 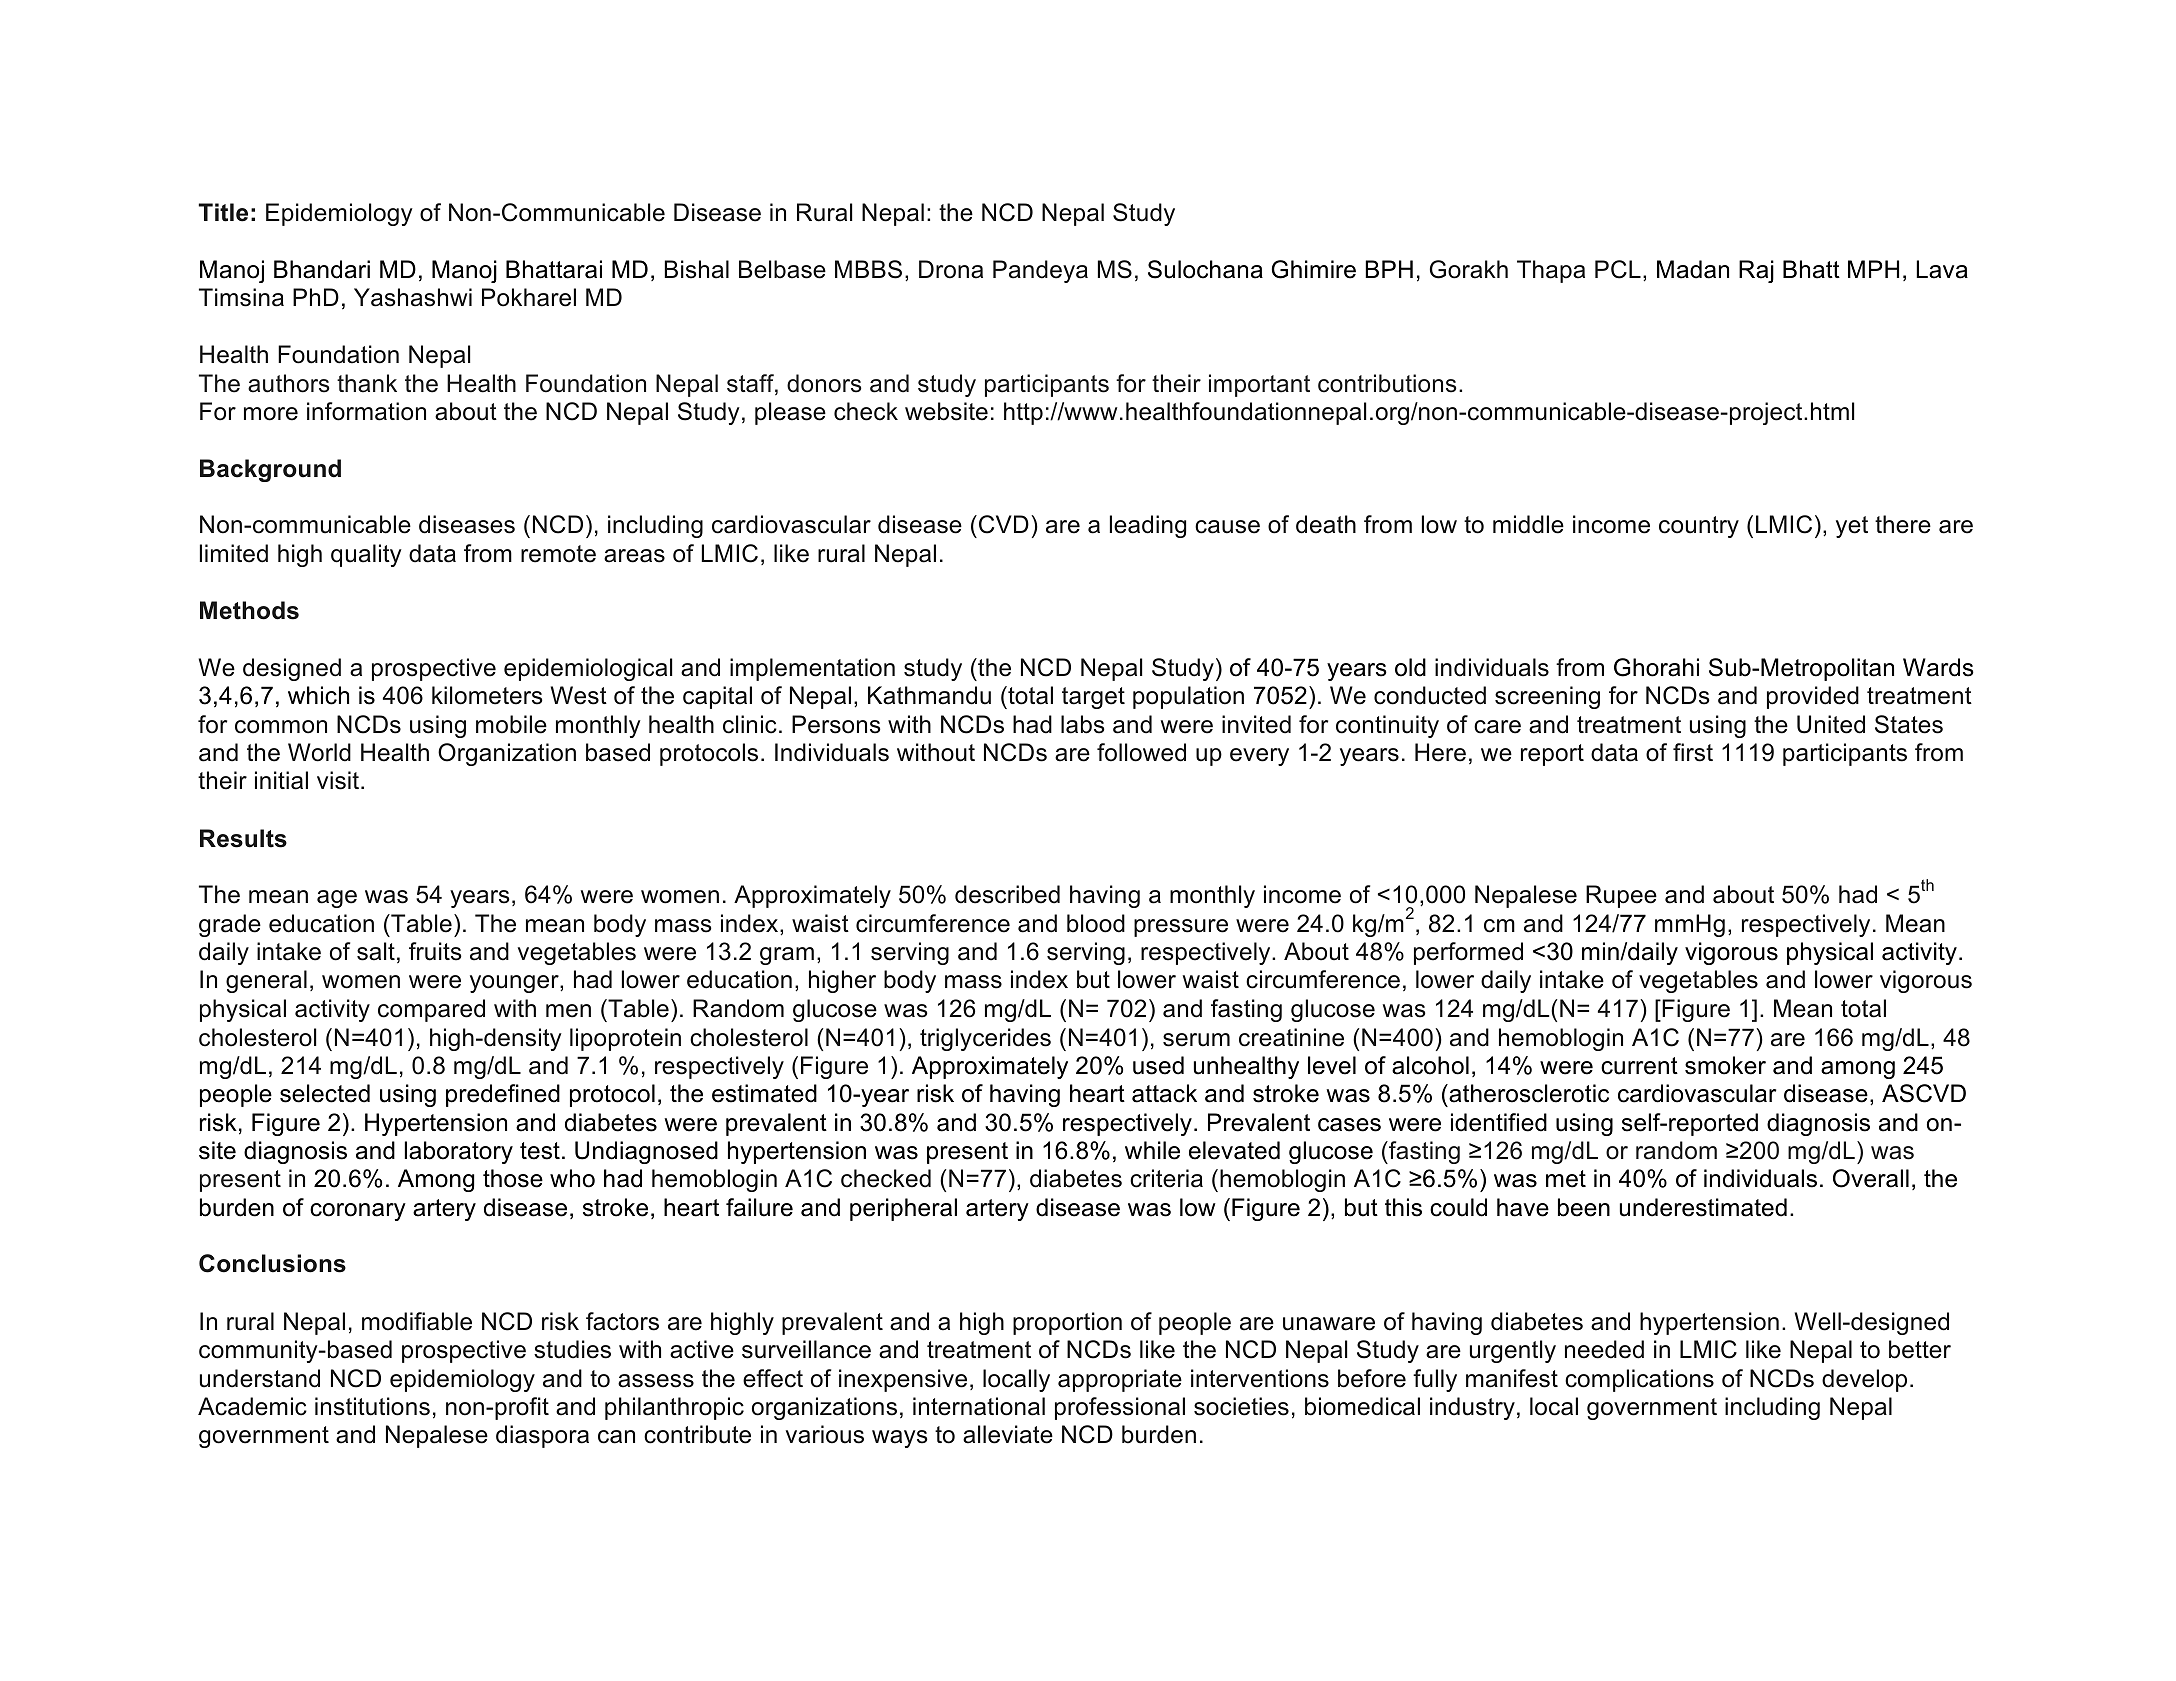 What do you see at coordinates (1693, 752) in the screenshot?
I see `first` at bounding box center [1693, 752].
